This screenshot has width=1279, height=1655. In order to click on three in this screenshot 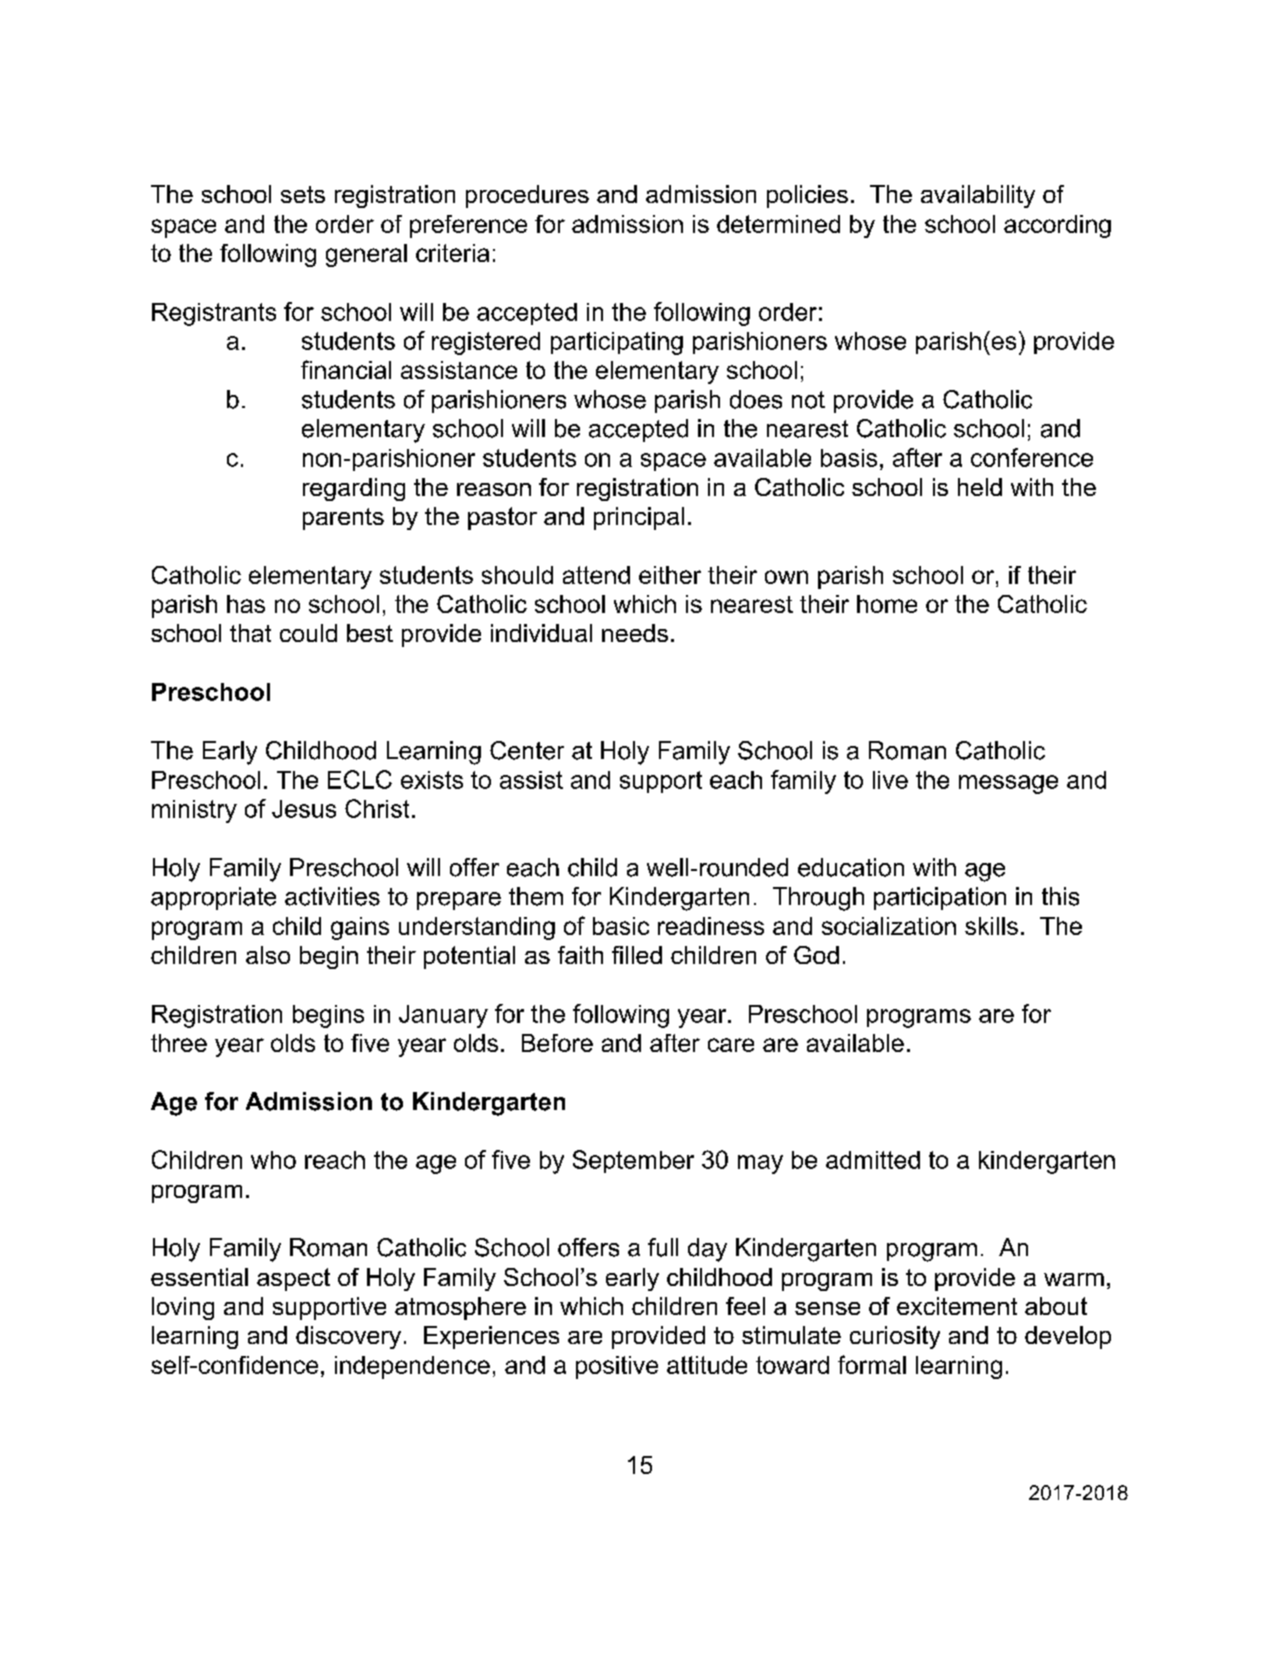, I will do `click(179, 1043)`.
